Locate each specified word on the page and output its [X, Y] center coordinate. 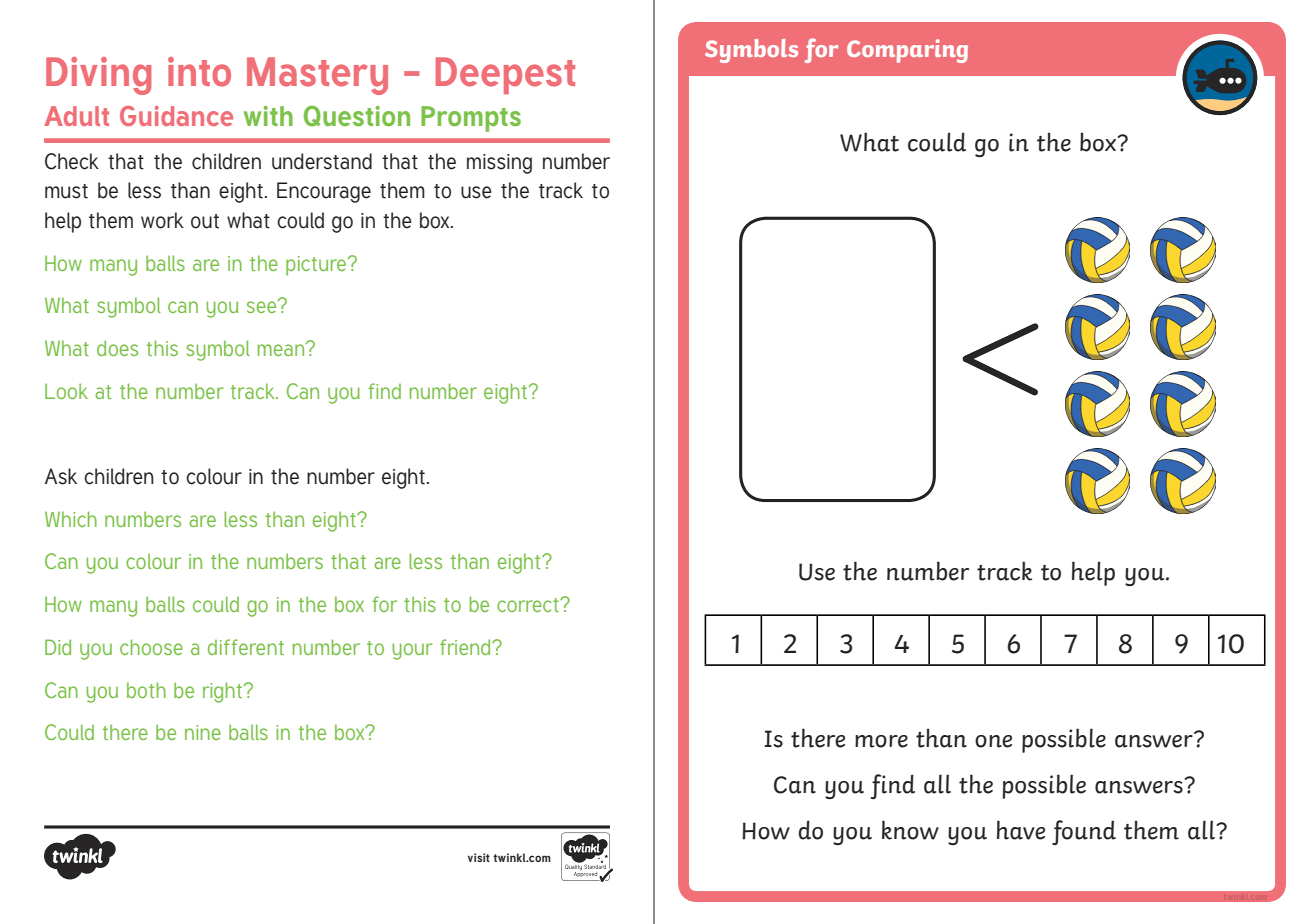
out [205, 221]
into [199, 72]
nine [203, 732]
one [993, 741]
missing [499, 164]
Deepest [505, 75]
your [412, 651]
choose [151, 647]
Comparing [907, 51]
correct [529, 605]
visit [479, 857]
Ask [61, 476]
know [910, 830]
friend [466, 647]
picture [317, 266]
